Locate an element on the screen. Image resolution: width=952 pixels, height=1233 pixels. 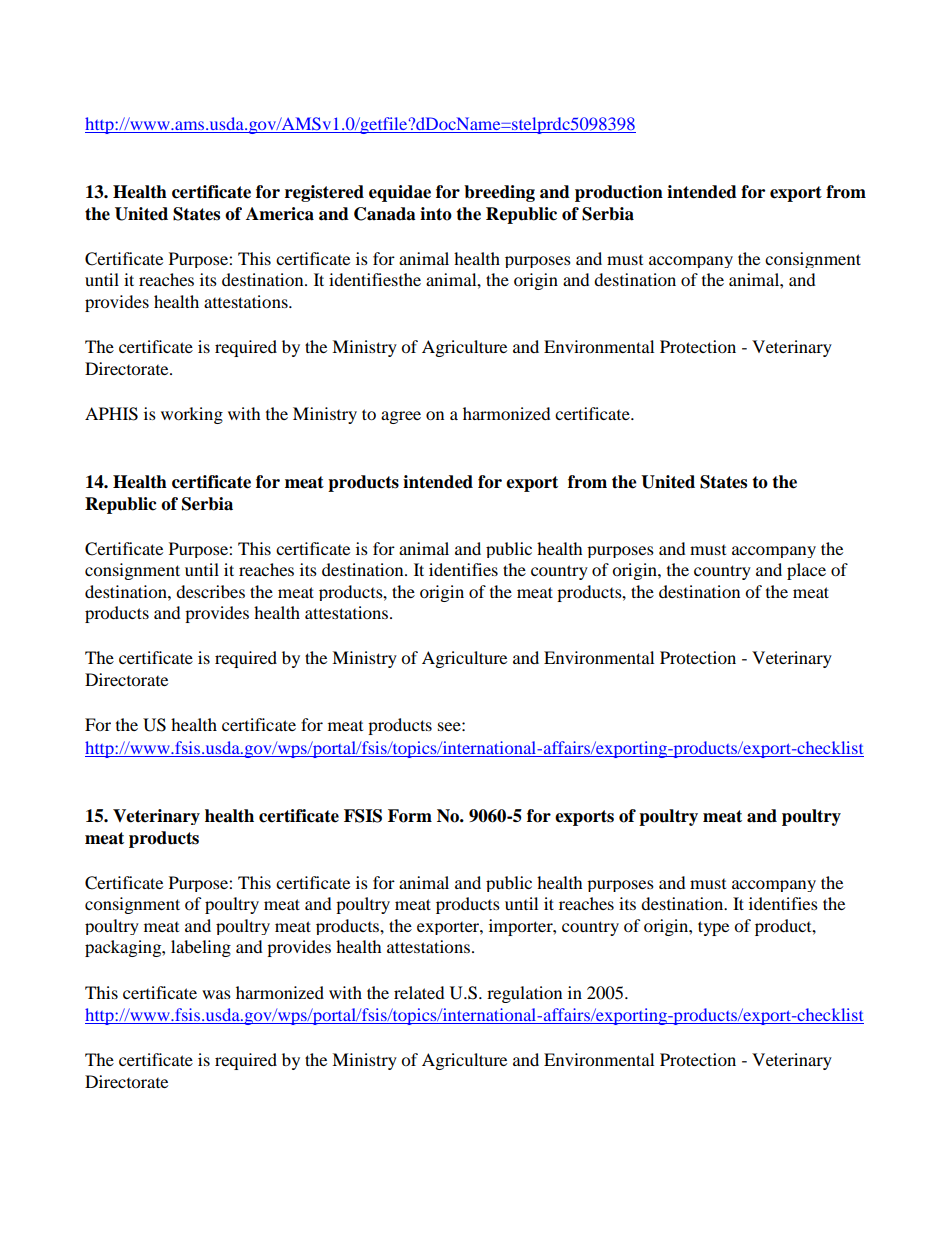
place is located at coordinates (806, 571).
